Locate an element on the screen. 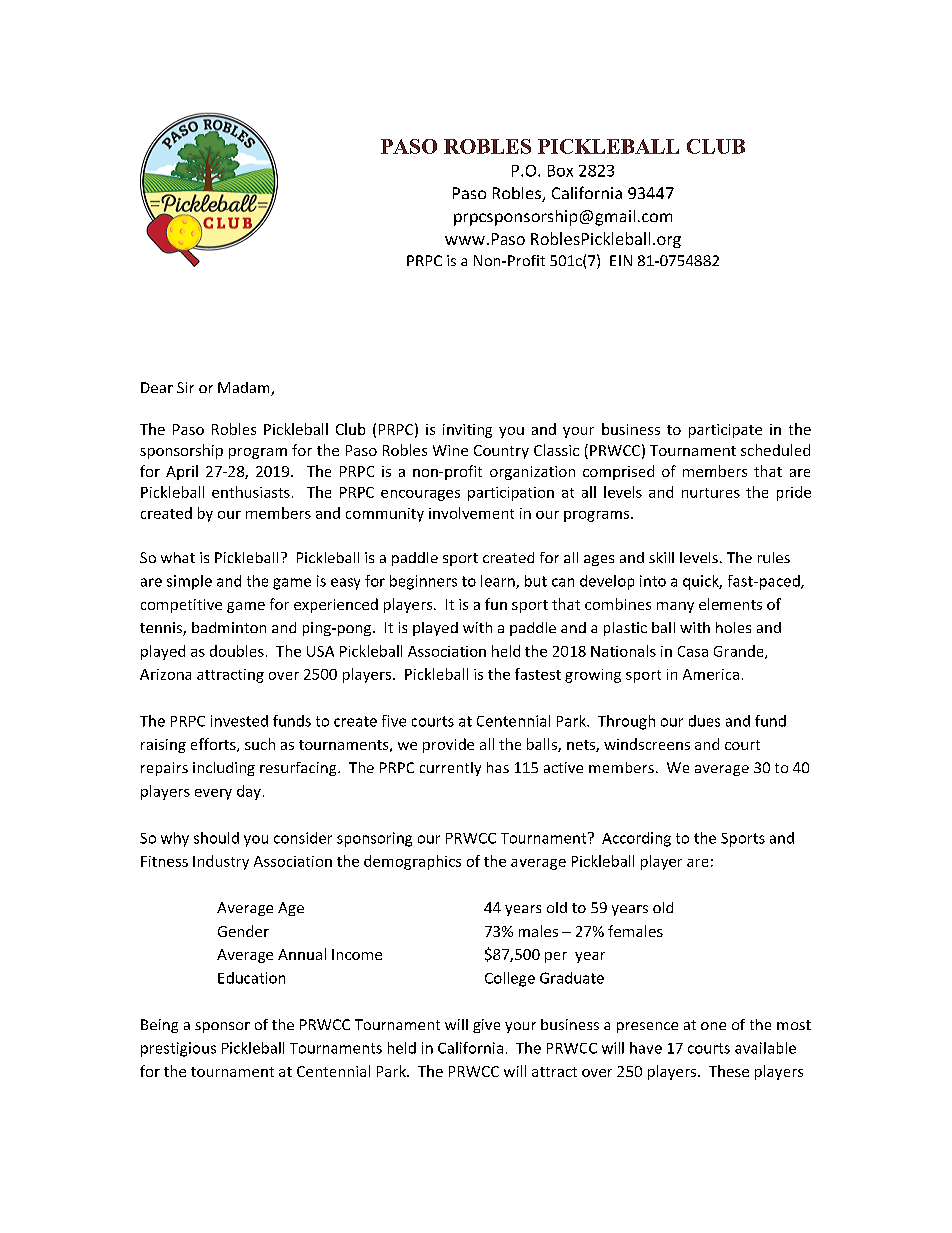  participate is located at coordinates (725, 431).
